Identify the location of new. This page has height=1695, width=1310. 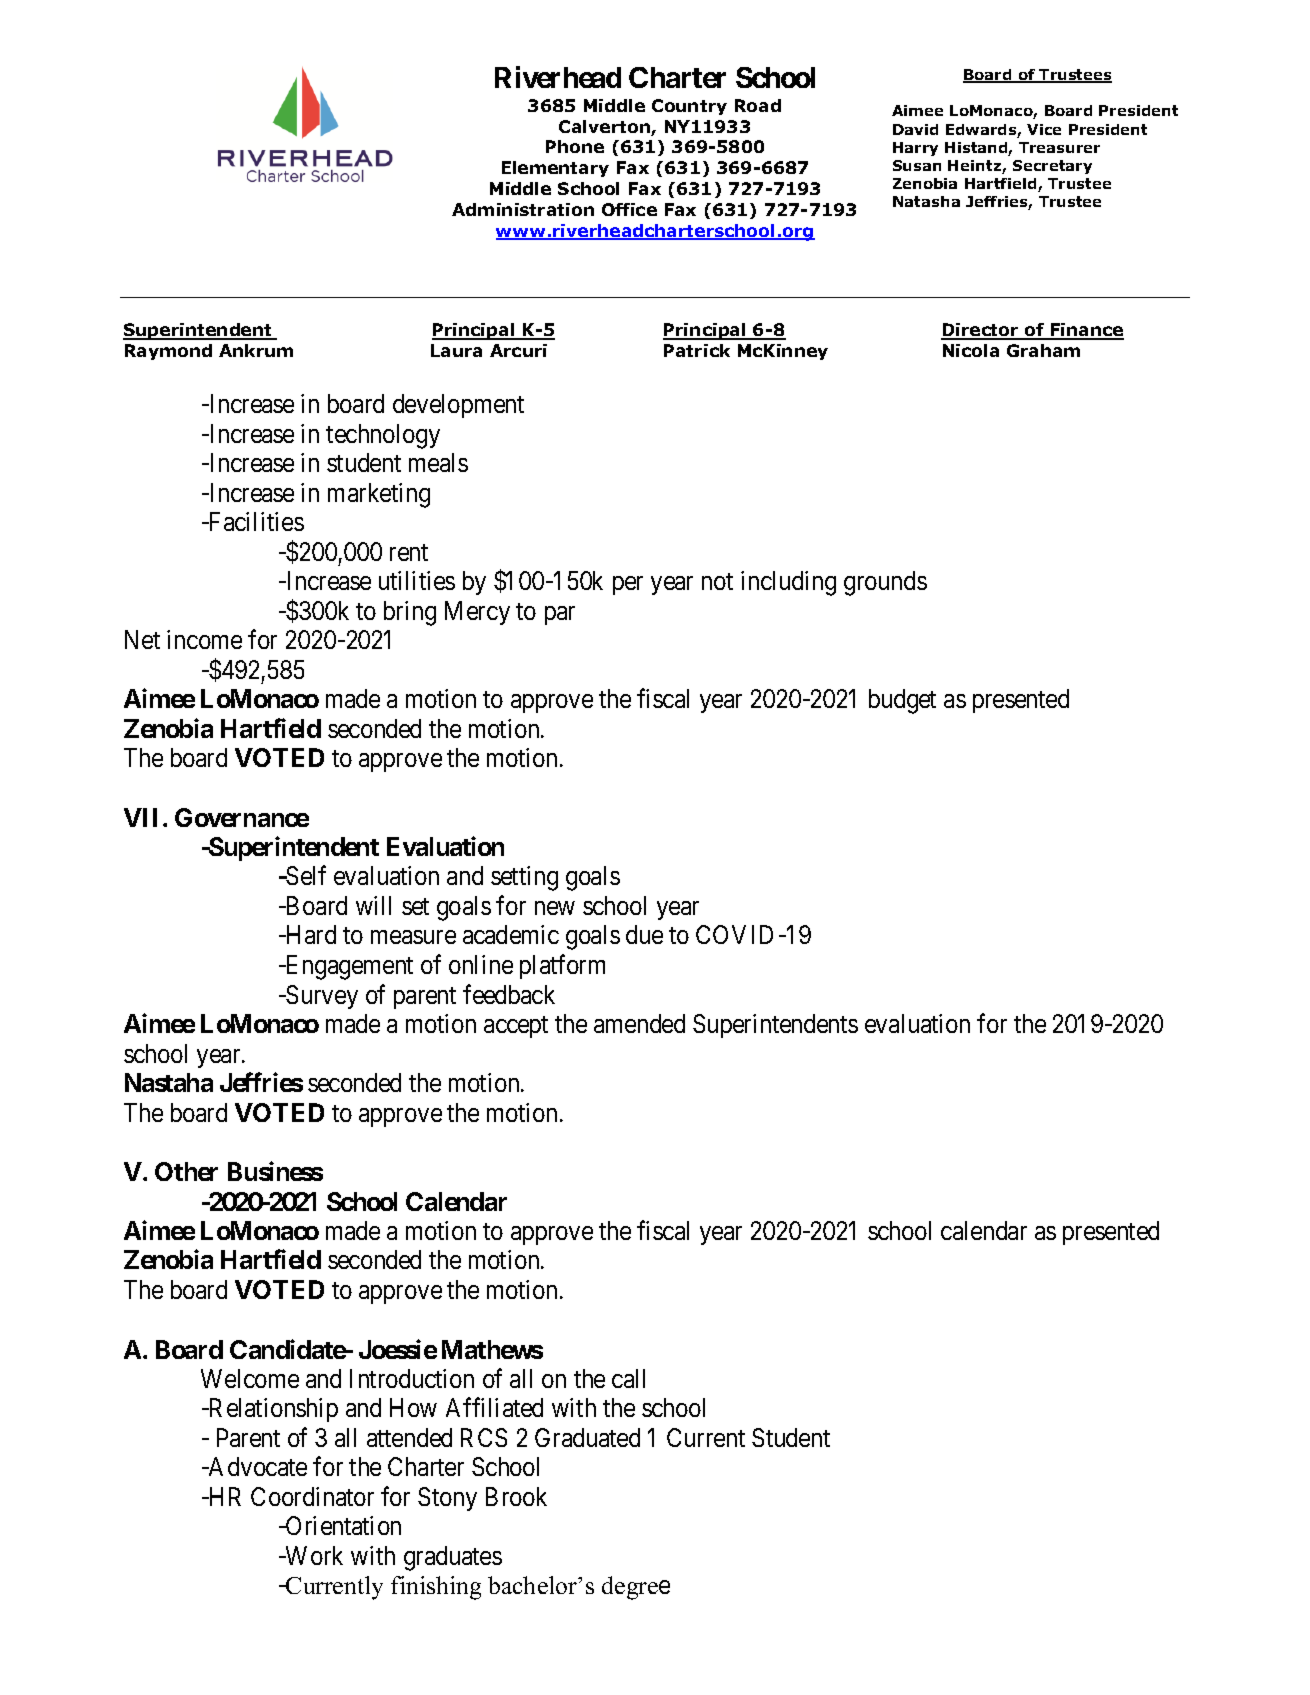
(555, 908).
